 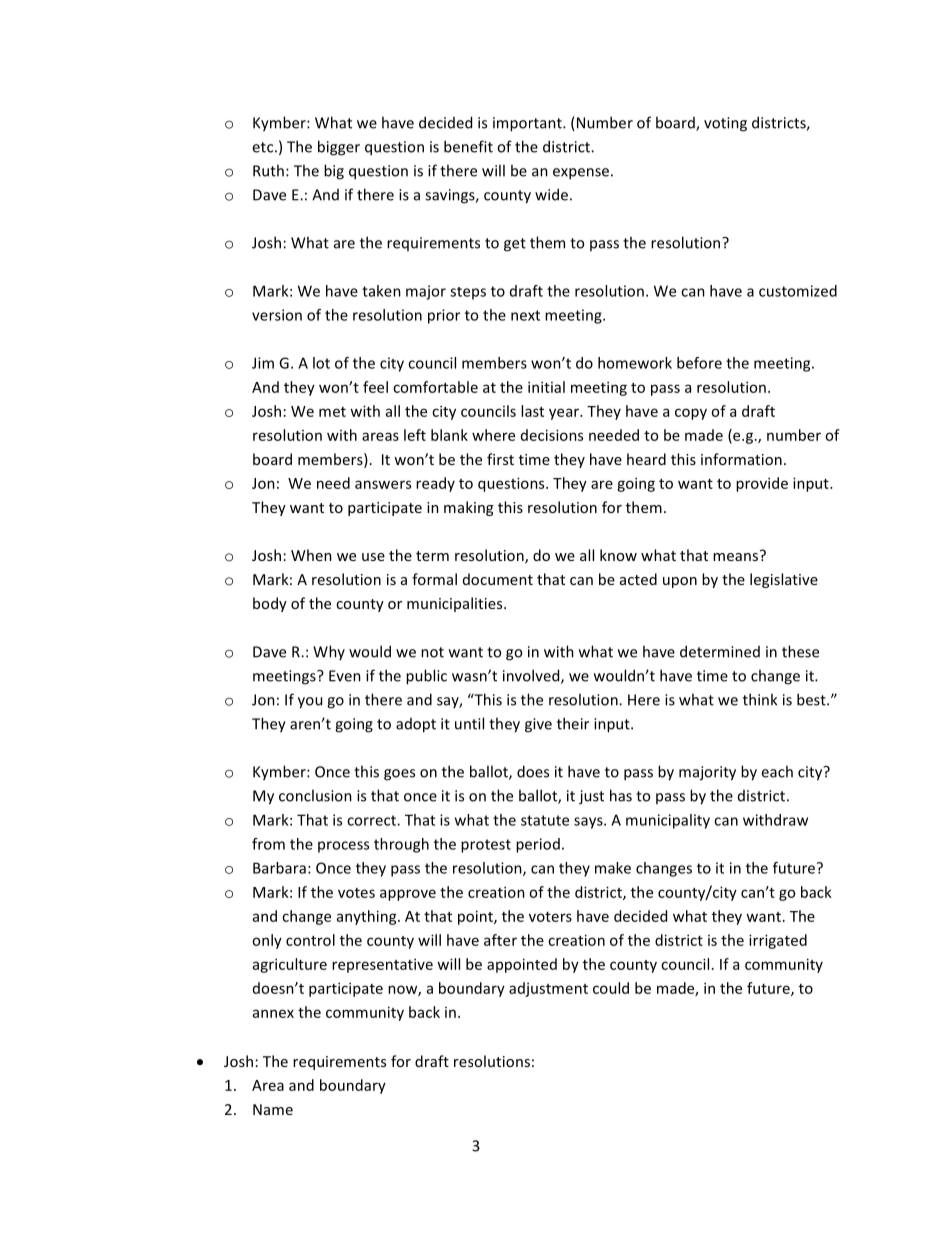 What do you see at coordinates (538, 845) in the screenshot?
I see `period` at bounding box center [538, 845].
